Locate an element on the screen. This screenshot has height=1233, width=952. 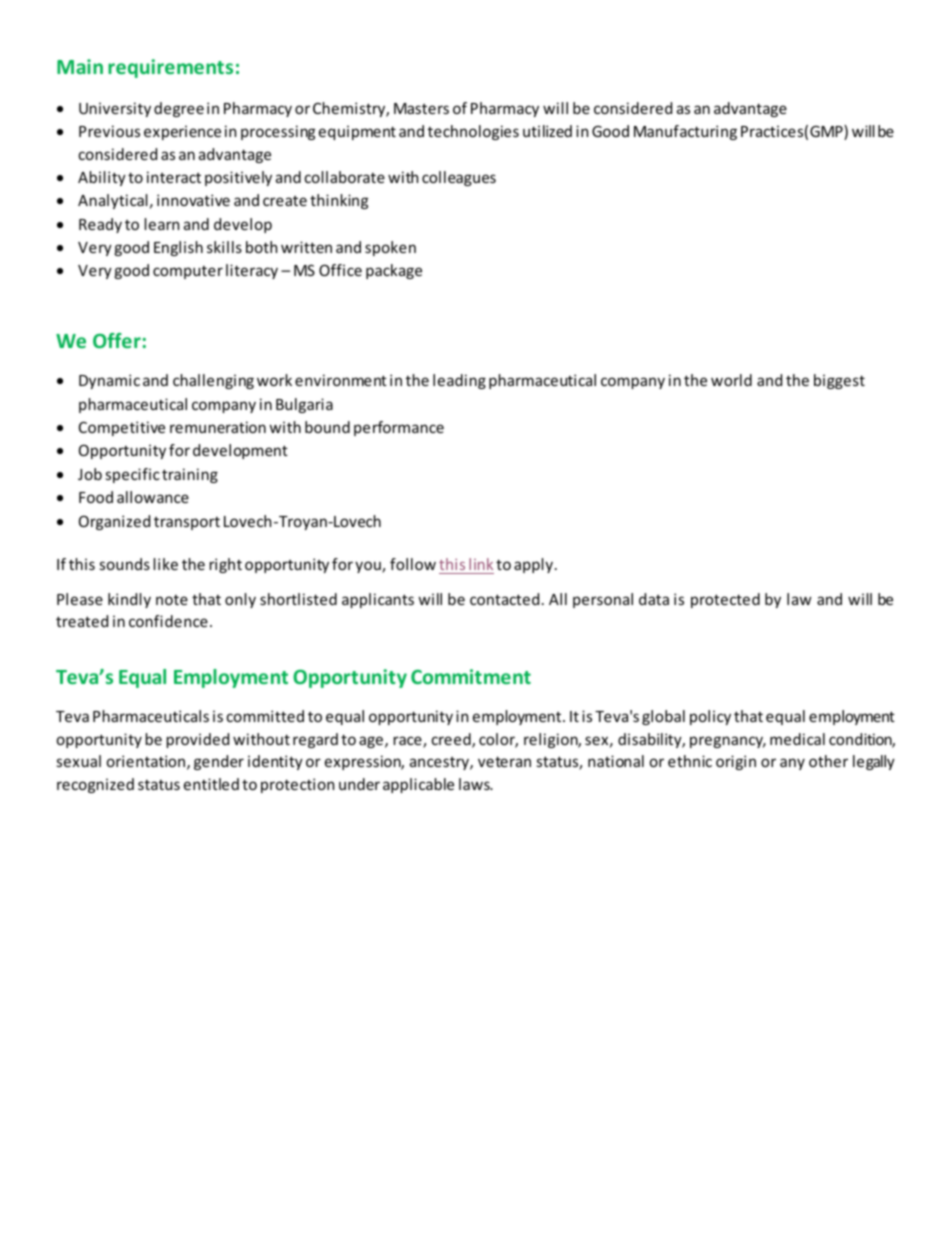
requirements is located at coordinates (170, 68).
